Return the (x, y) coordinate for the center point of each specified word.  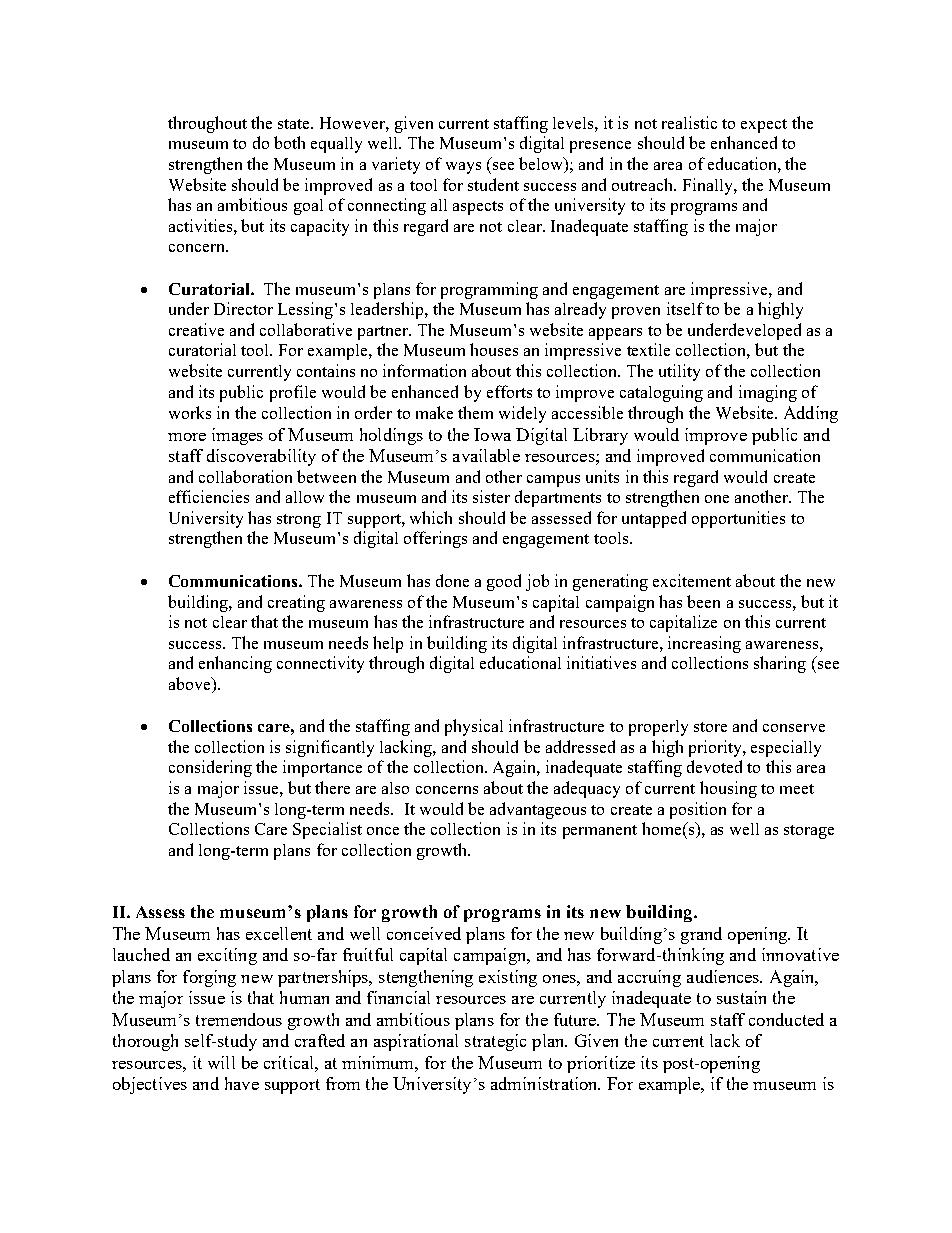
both (289, 142)
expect (764, 126)
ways (463, 168)
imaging (768, 393)
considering (210, 768)
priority (716, 748)
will (221, 1062)
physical (474, 727)
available (486, 455)
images (237, 436)
